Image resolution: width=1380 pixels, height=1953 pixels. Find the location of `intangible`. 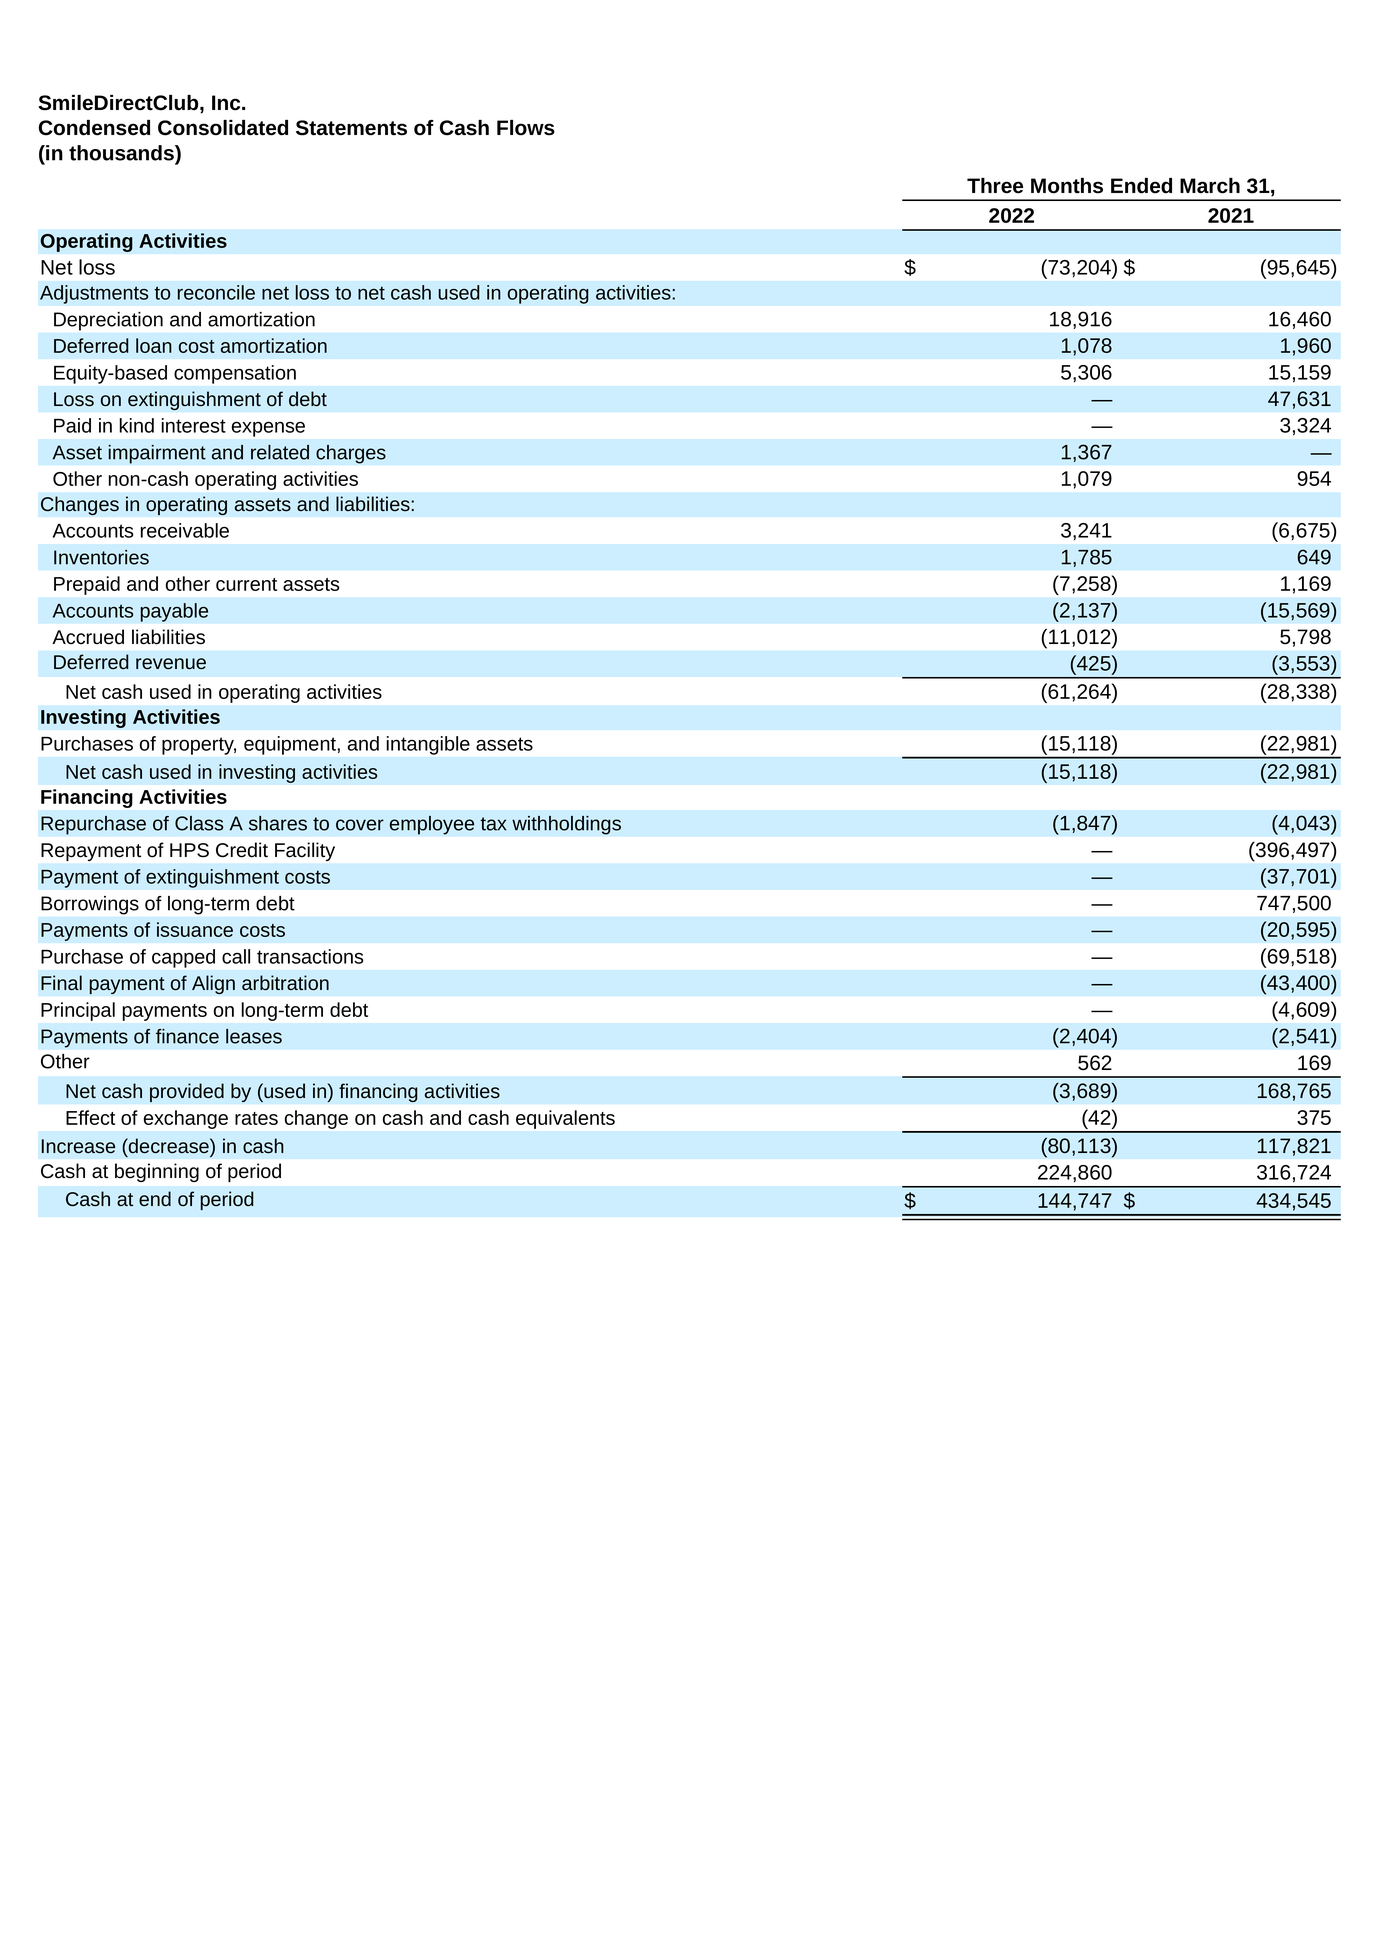

intangible is located at coordinates (428, 745).
